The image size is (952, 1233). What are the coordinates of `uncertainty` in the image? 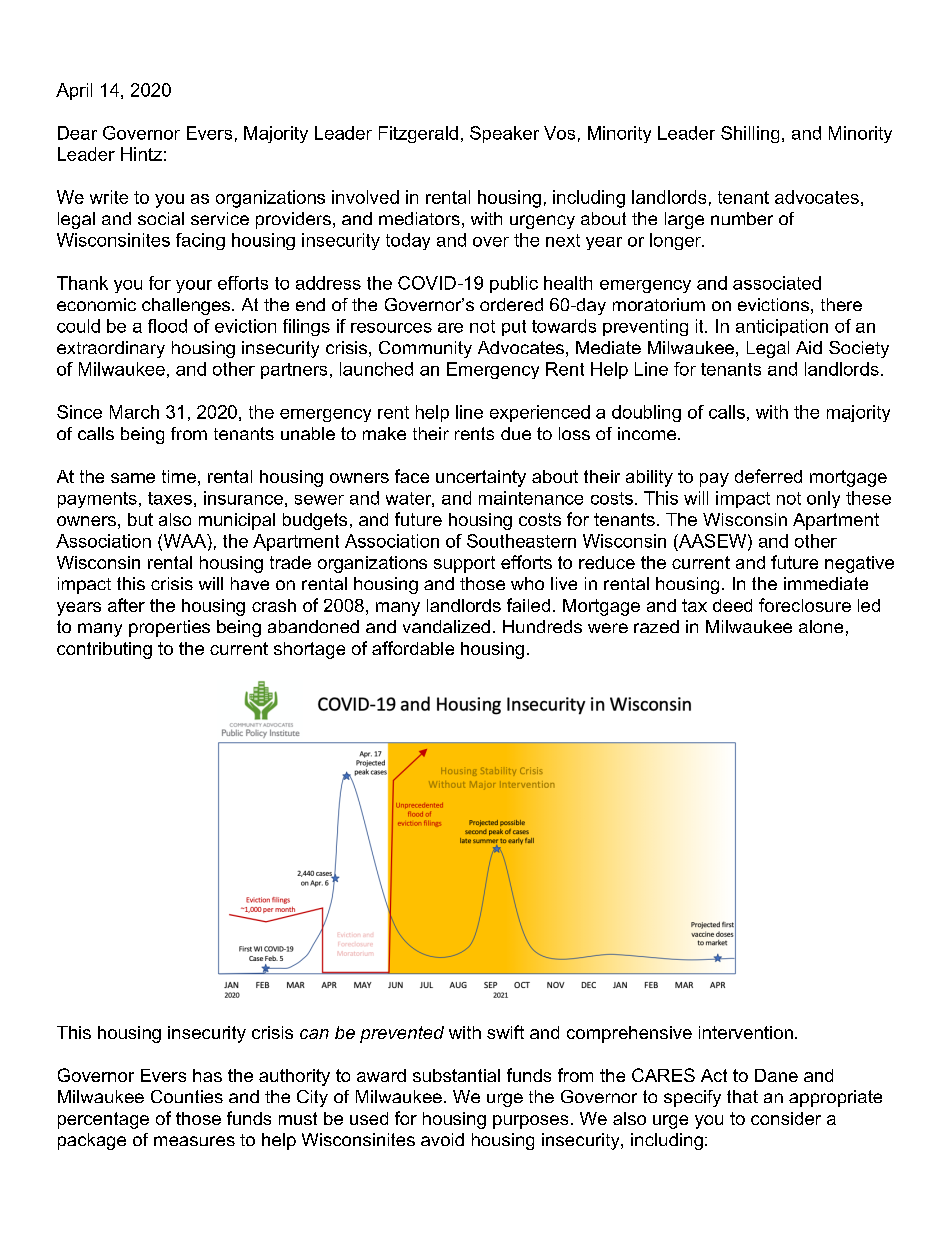 It's located at (481, 478).
